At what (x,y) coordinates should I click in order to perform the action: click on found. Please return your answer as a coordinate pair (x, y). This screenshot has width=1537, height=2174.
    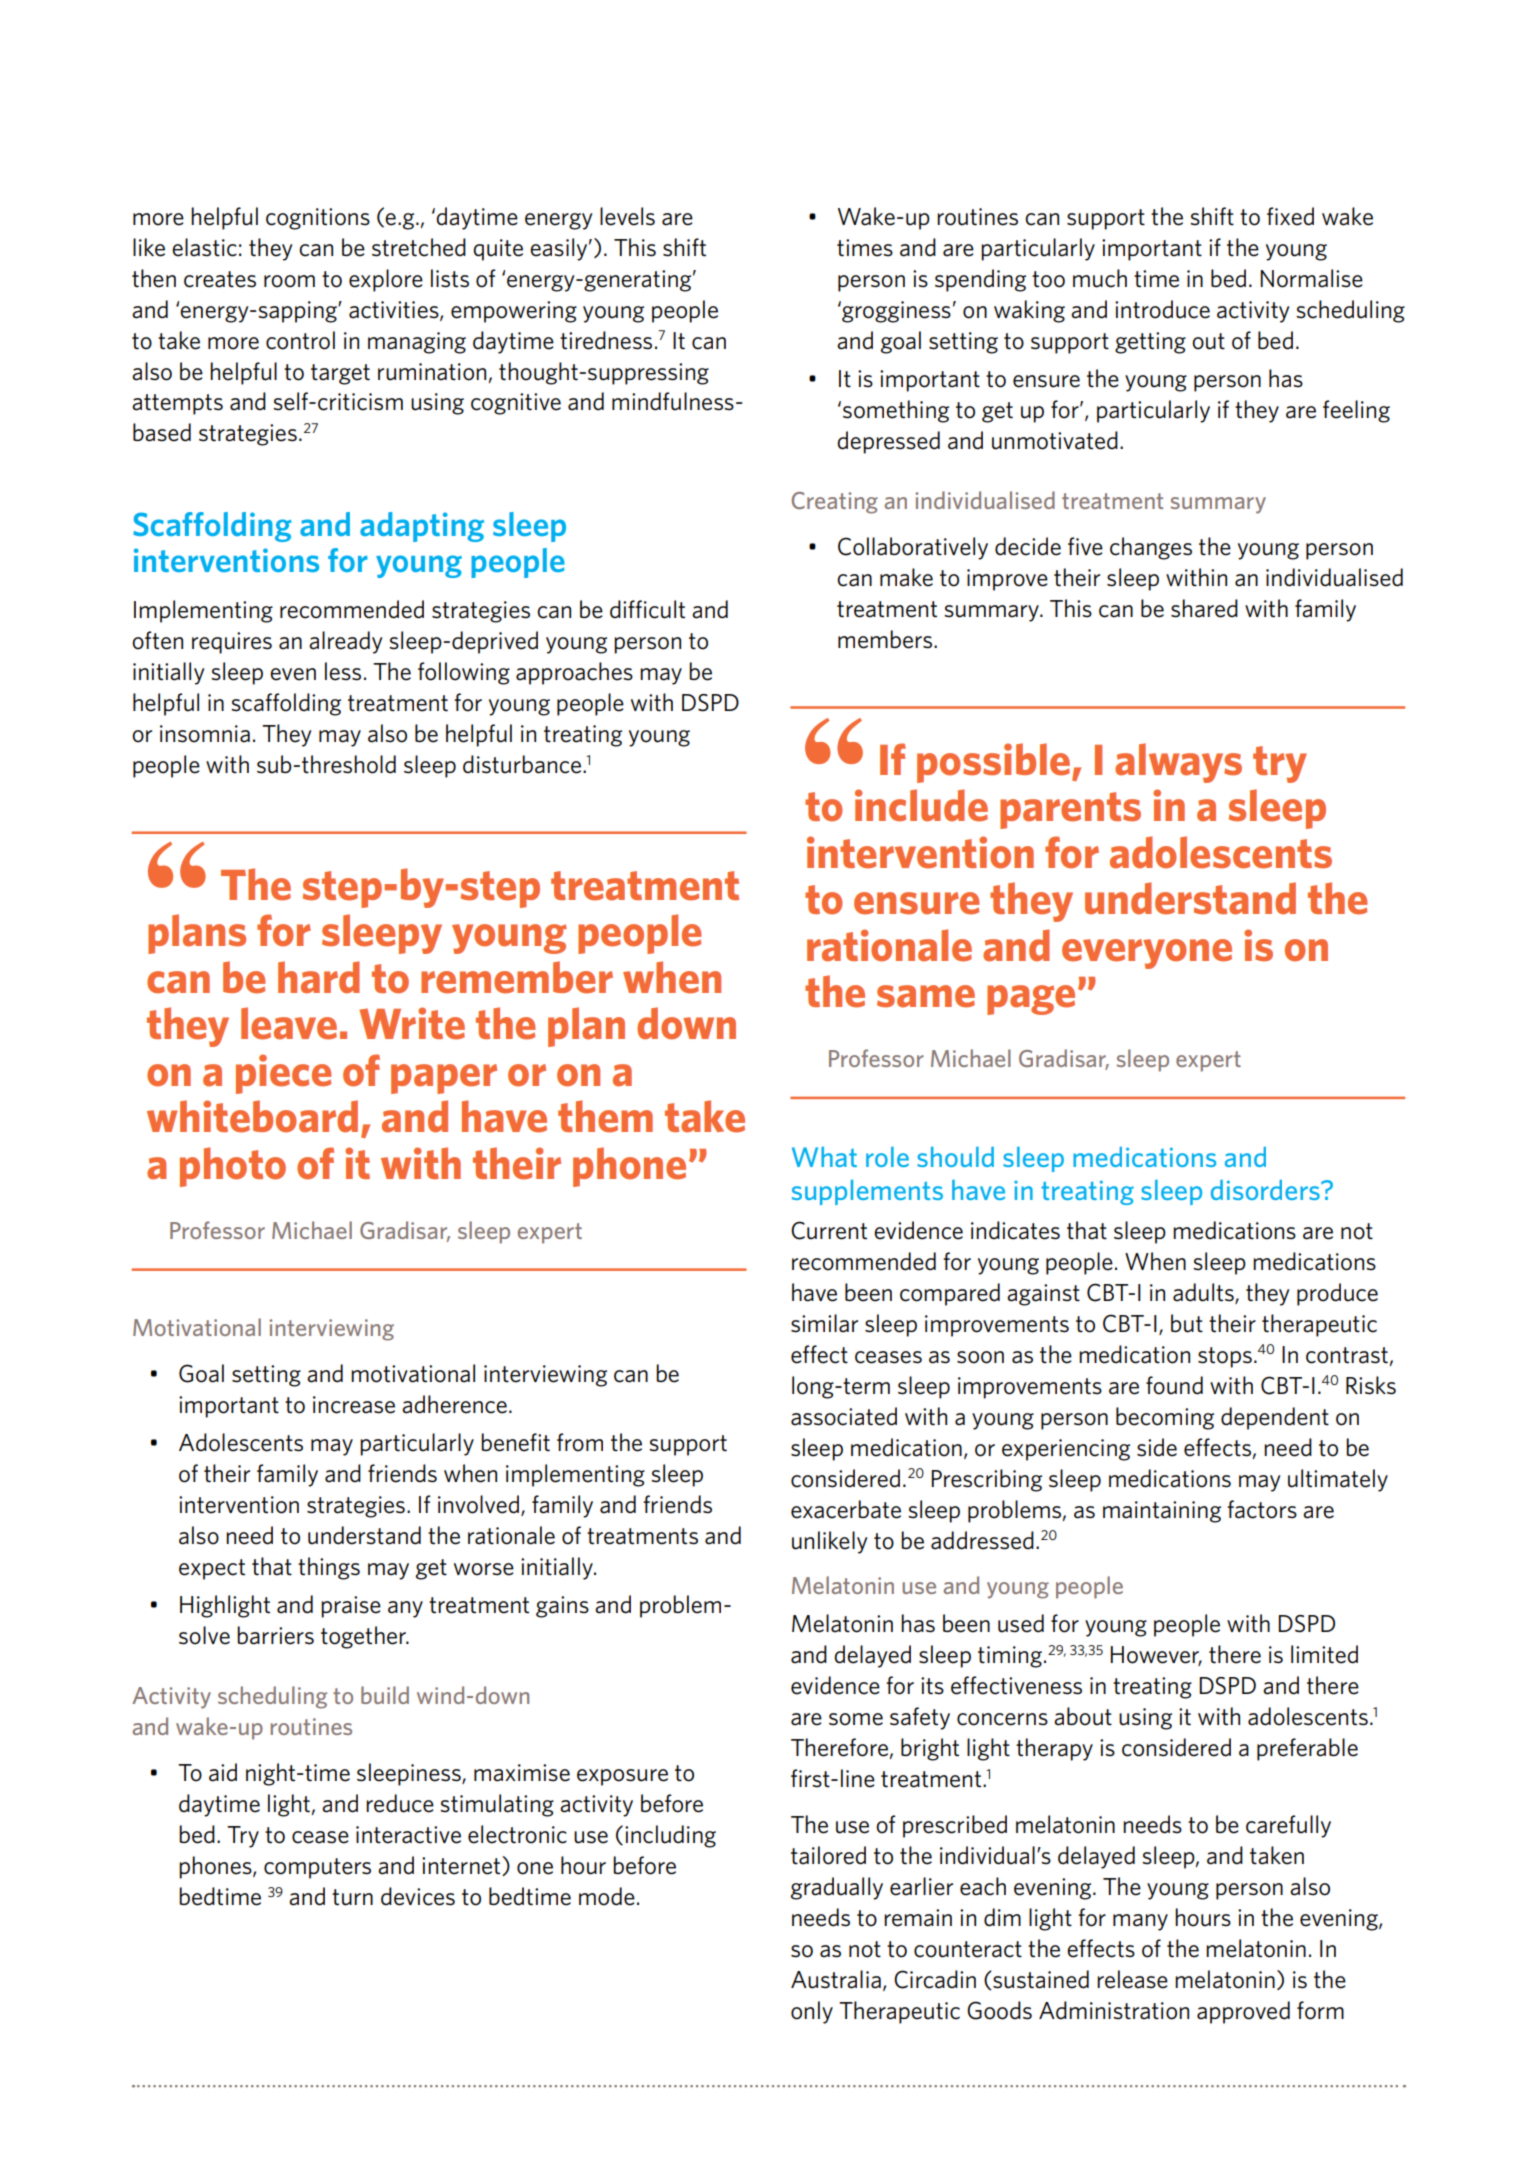
    Looking at the image, I should click on (1174, 1385).
